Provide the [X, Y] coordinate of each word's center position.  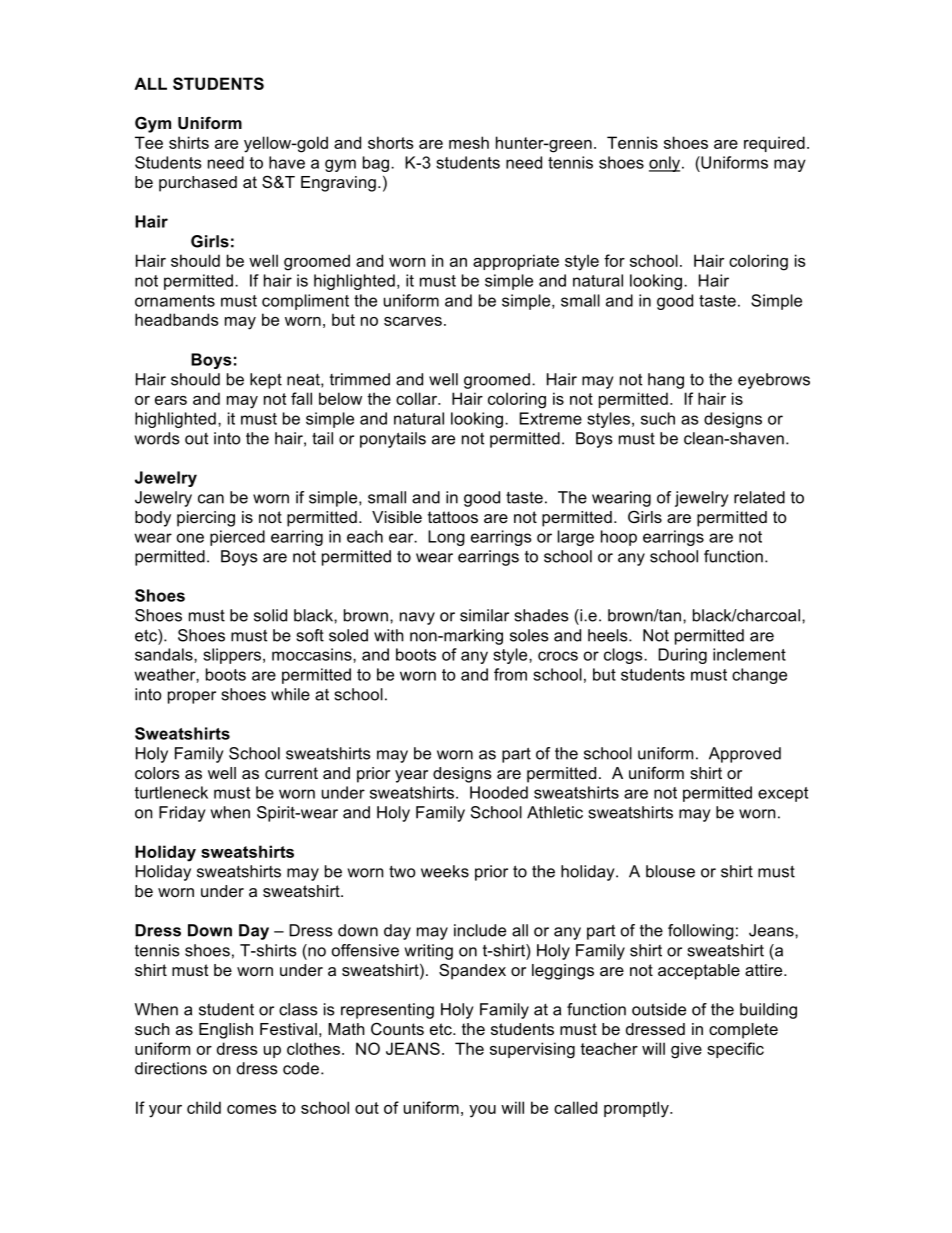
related [759, 497]
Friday [182, 814]
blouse [670, 871]
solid [270, 615]
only [666, 164]
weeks [445, 871]
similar [484, 615]
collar [417, 398]
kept [266, 381]
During [682, 656]
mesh [469, 142]
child [204, 1107]
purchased [198, 184]
